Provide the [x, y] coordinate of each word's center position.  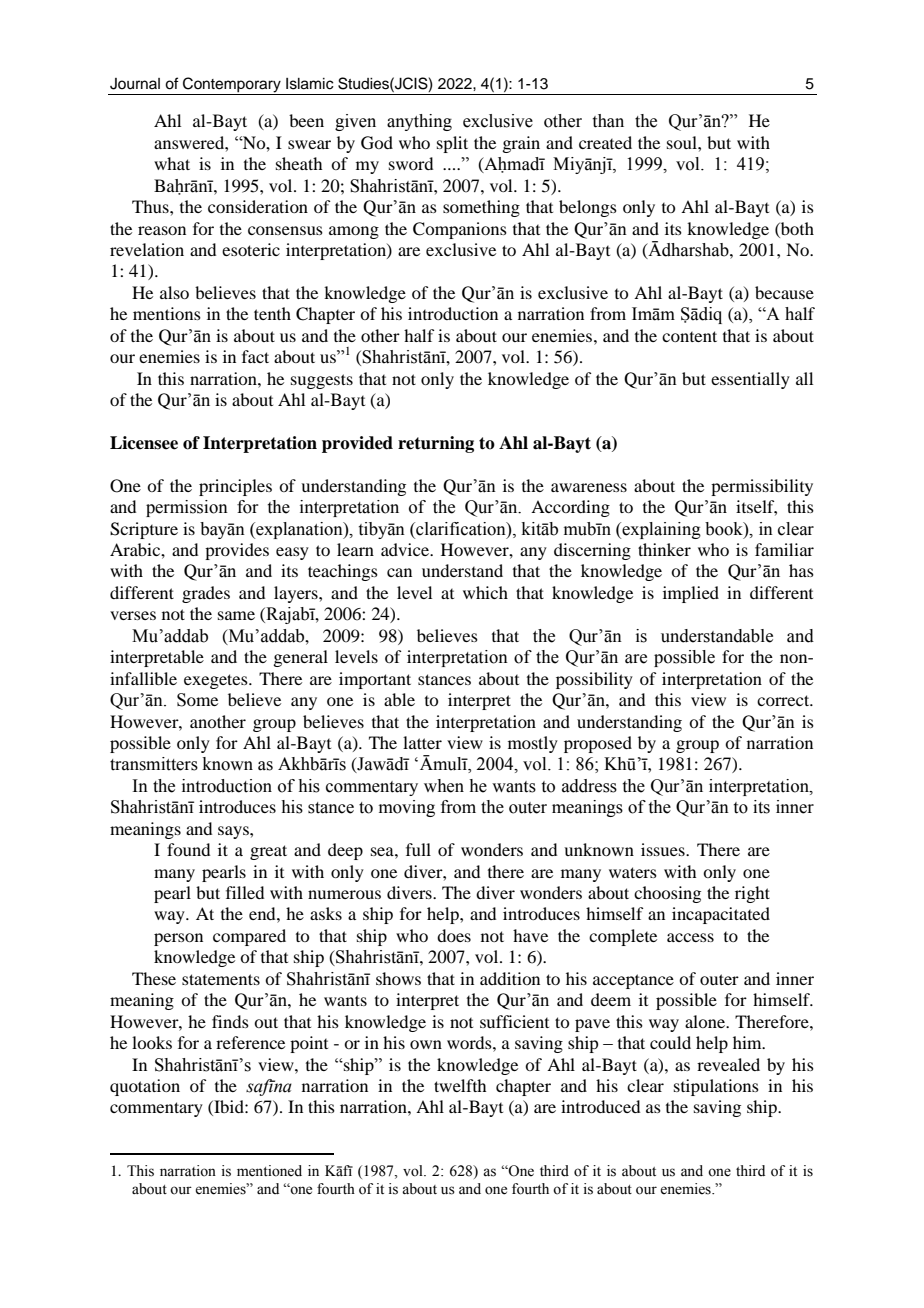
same [236, 615]
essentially [750, 380]
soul [683, 142]
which [485, 592]
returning [436, 444]
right [752, 894]
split [452, 144]
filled [245, 892]
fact [255, 356]
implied [691, 594]
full [418, 849]
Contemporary [232, 86]
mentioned [269, 1171]
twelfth [460, 1085]
